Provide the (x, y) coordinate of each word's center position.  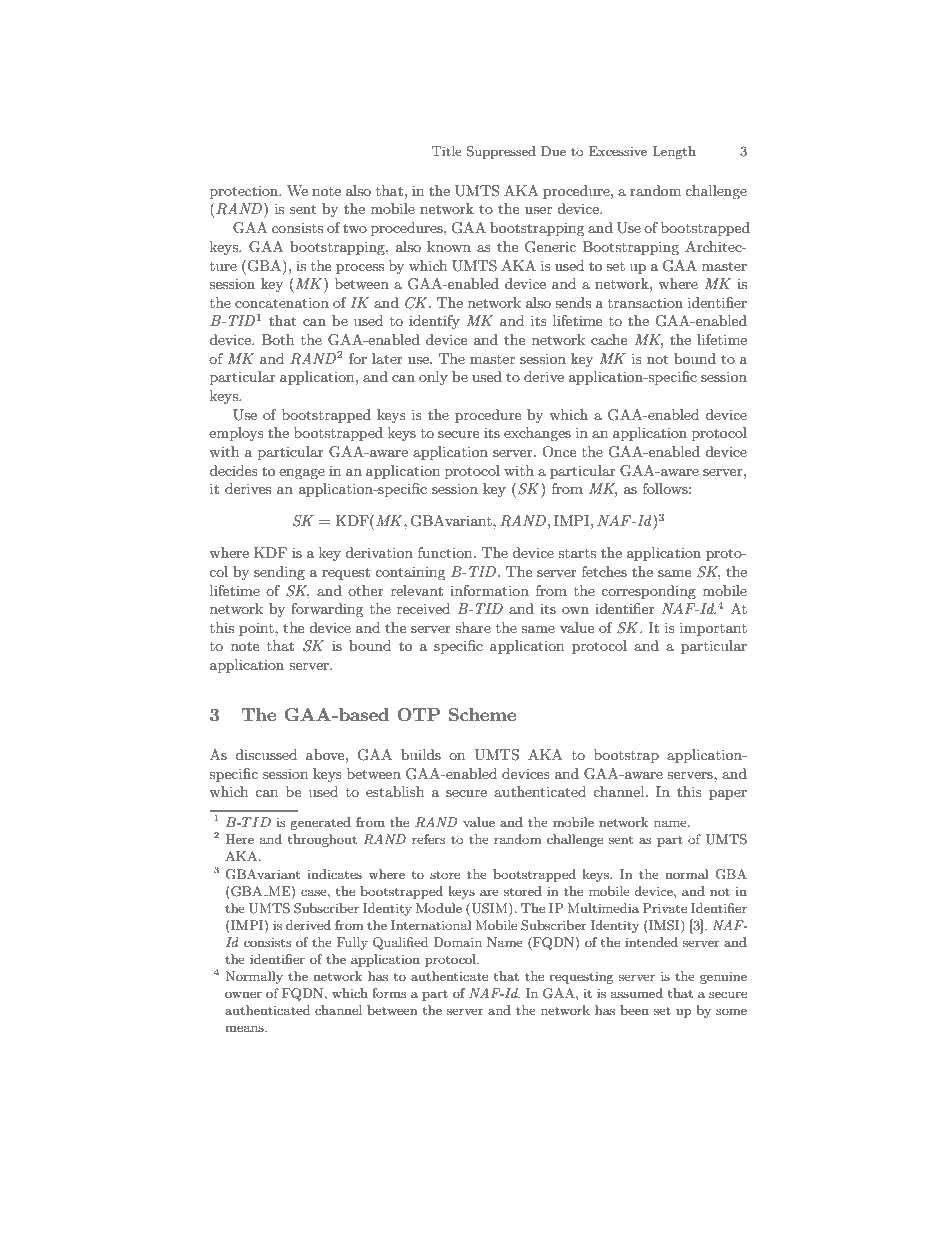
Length (674, 152)
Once (559, 452)
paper (728, 795)
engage (302, 474)
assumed (637, 993)
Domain (457, 942)
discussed (266, 754)
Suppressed (501, 152)
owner (243, 994)
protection (245, 192)
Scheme (482, 715)
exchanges (537, 434)
